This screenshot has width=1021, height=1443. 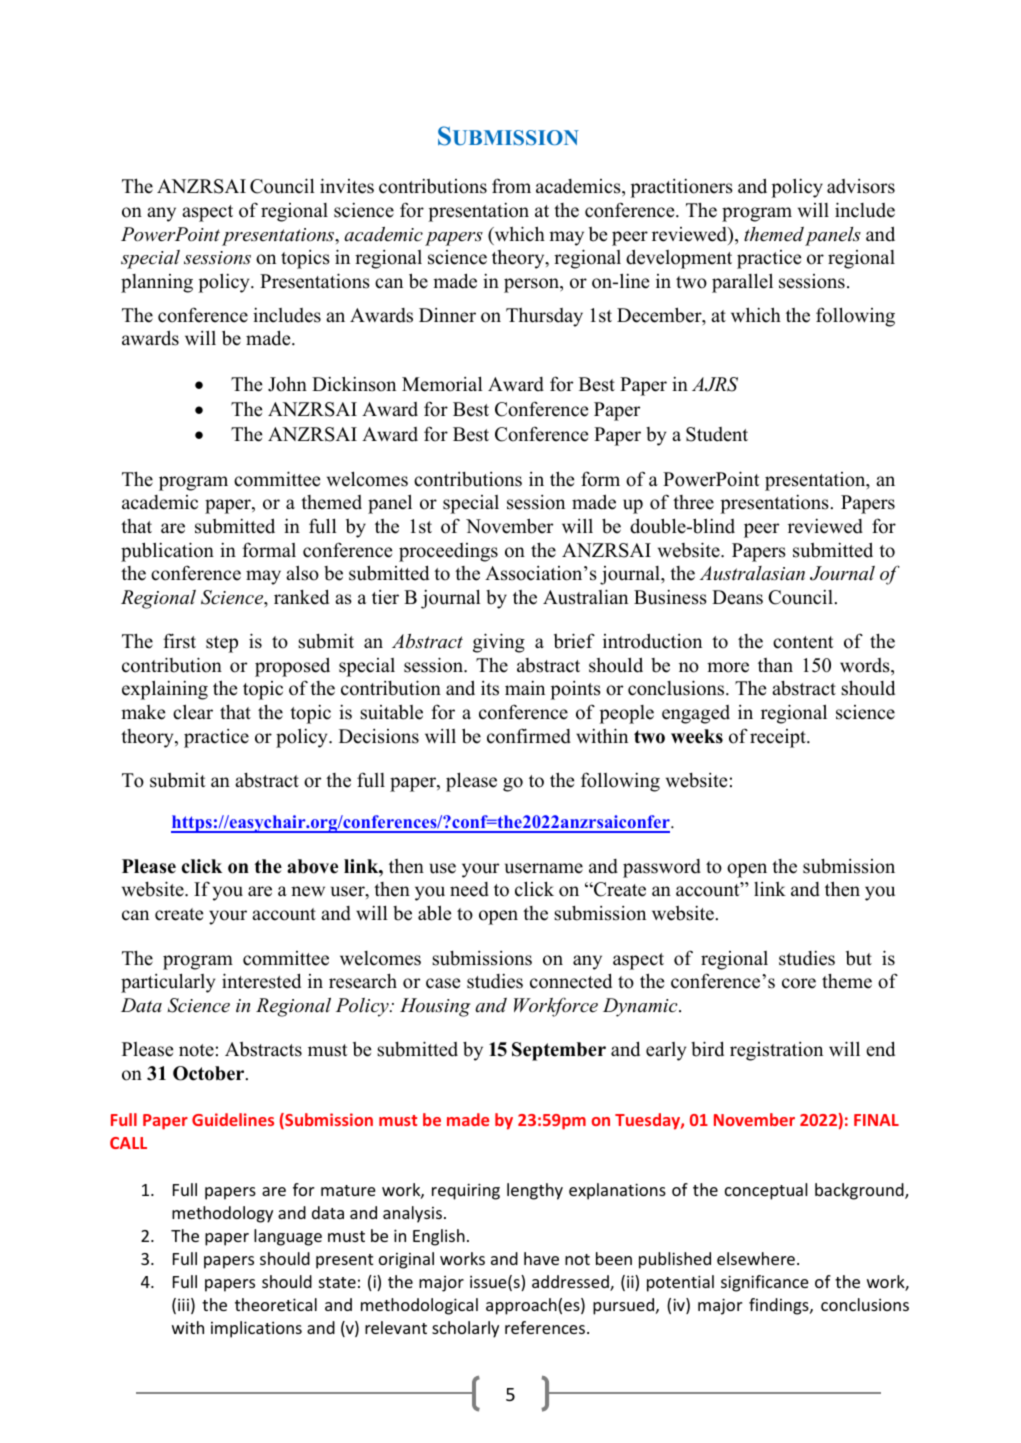 What do you see at coordinates (193, 712) in the screenshot?
I see `clear` at bounding box center [193, 712].
